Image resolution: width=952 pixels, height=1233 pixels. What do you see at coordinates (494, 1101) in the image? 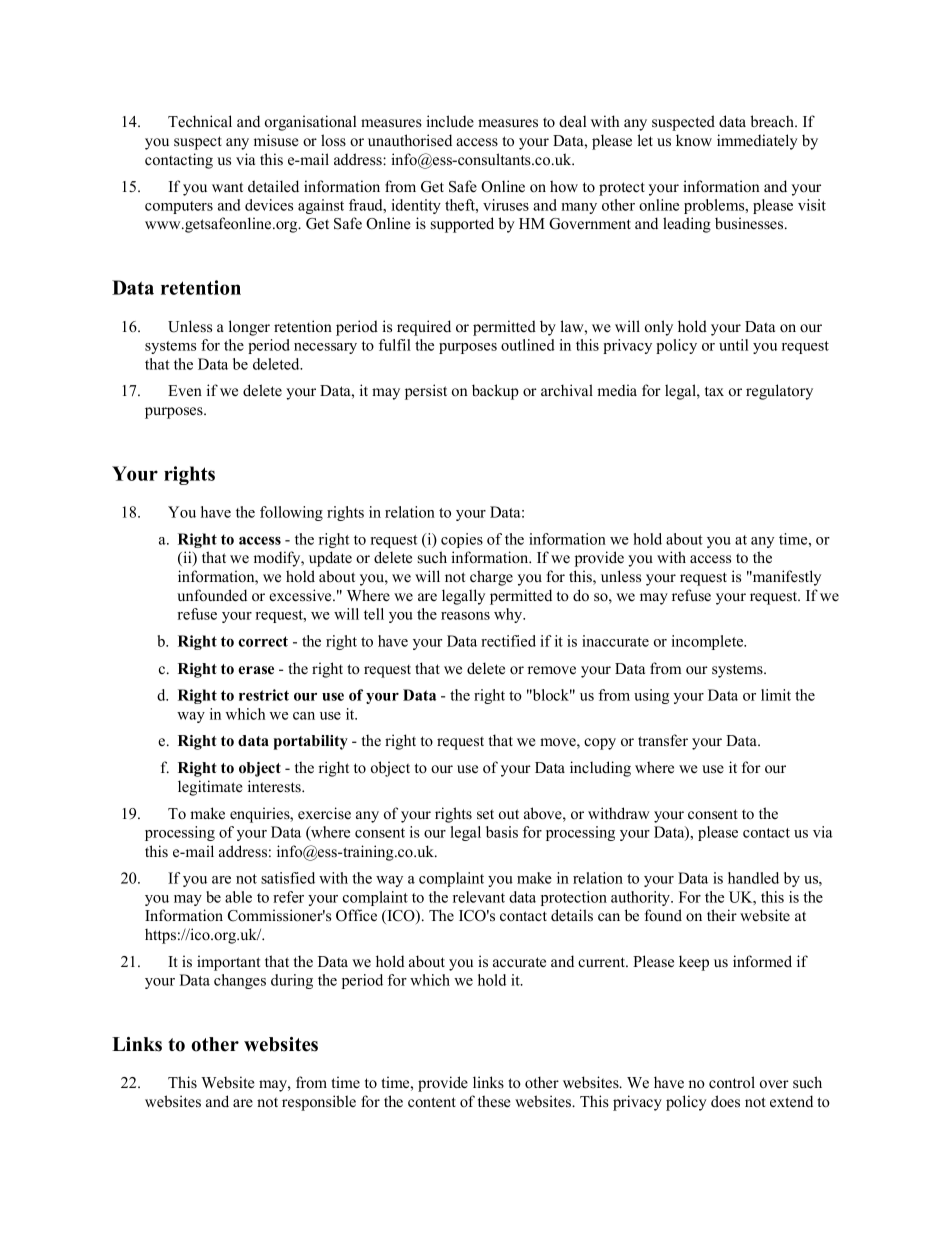
I see `these` at bounding box center [494, 1101].
